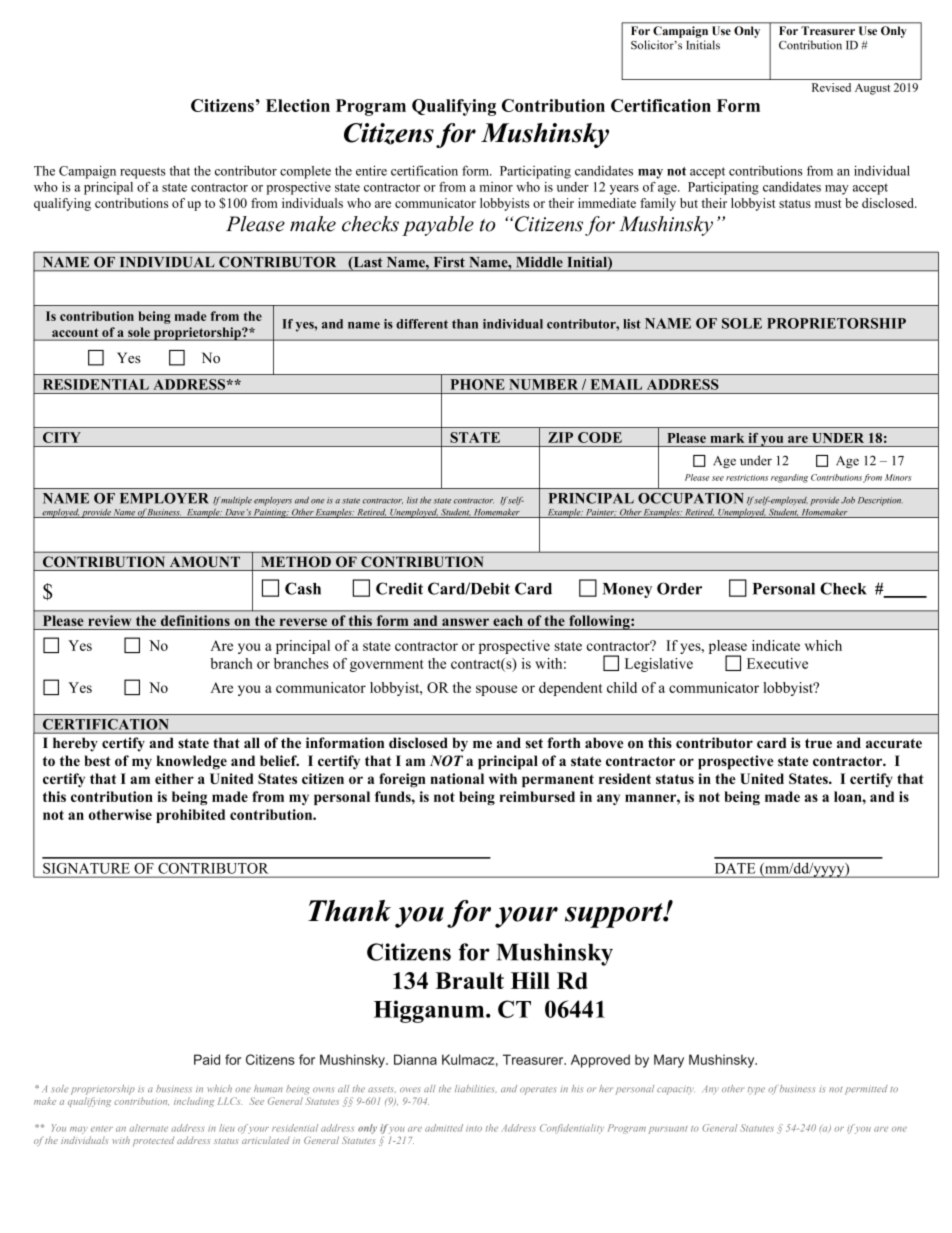  Describe the element at coordinates (371, 170) in the document. I see `entire` at that location.
